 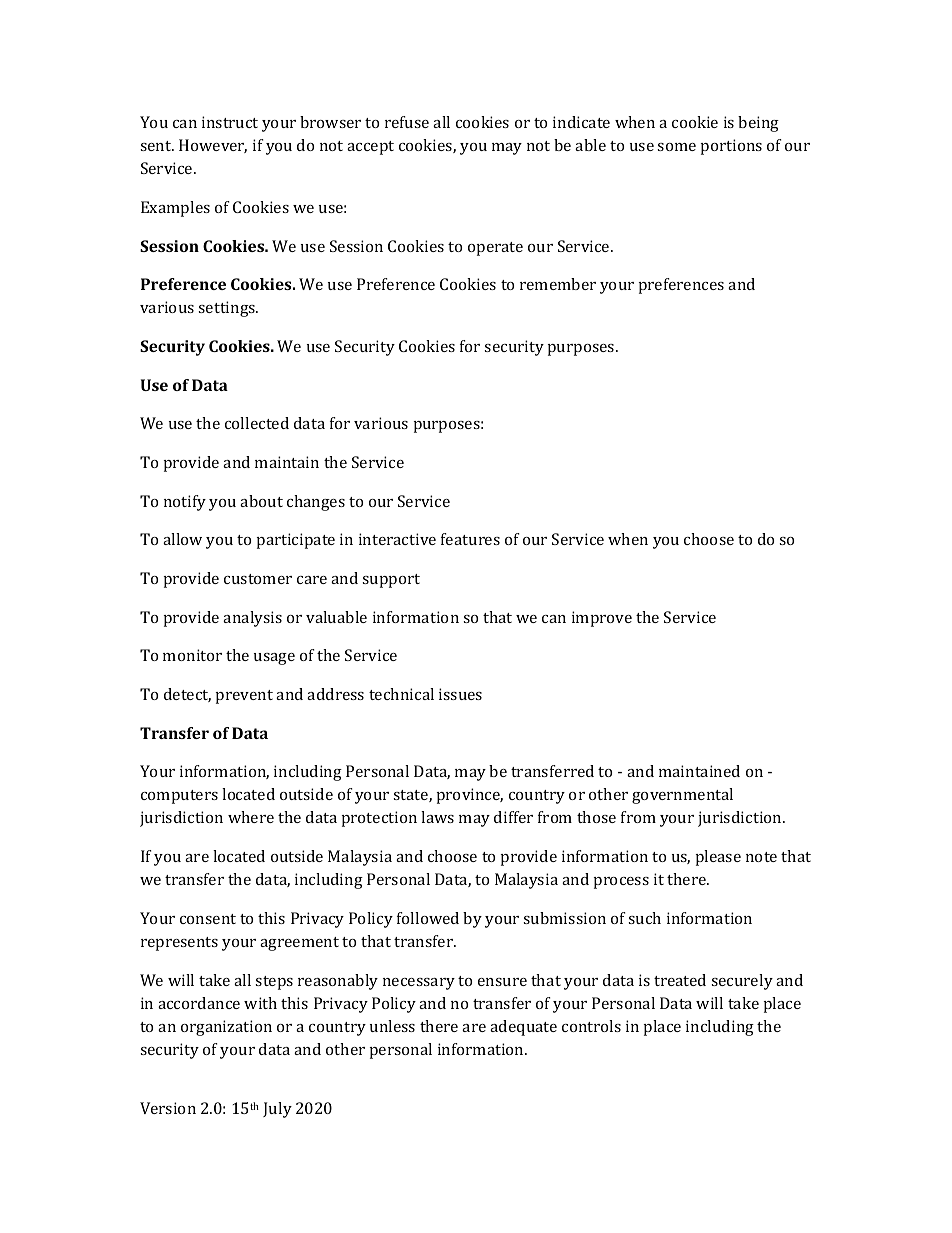 What do you see at coordinates (277, 1110) in the screenshot?
I see `July` at bounding box center [277, 1110].
